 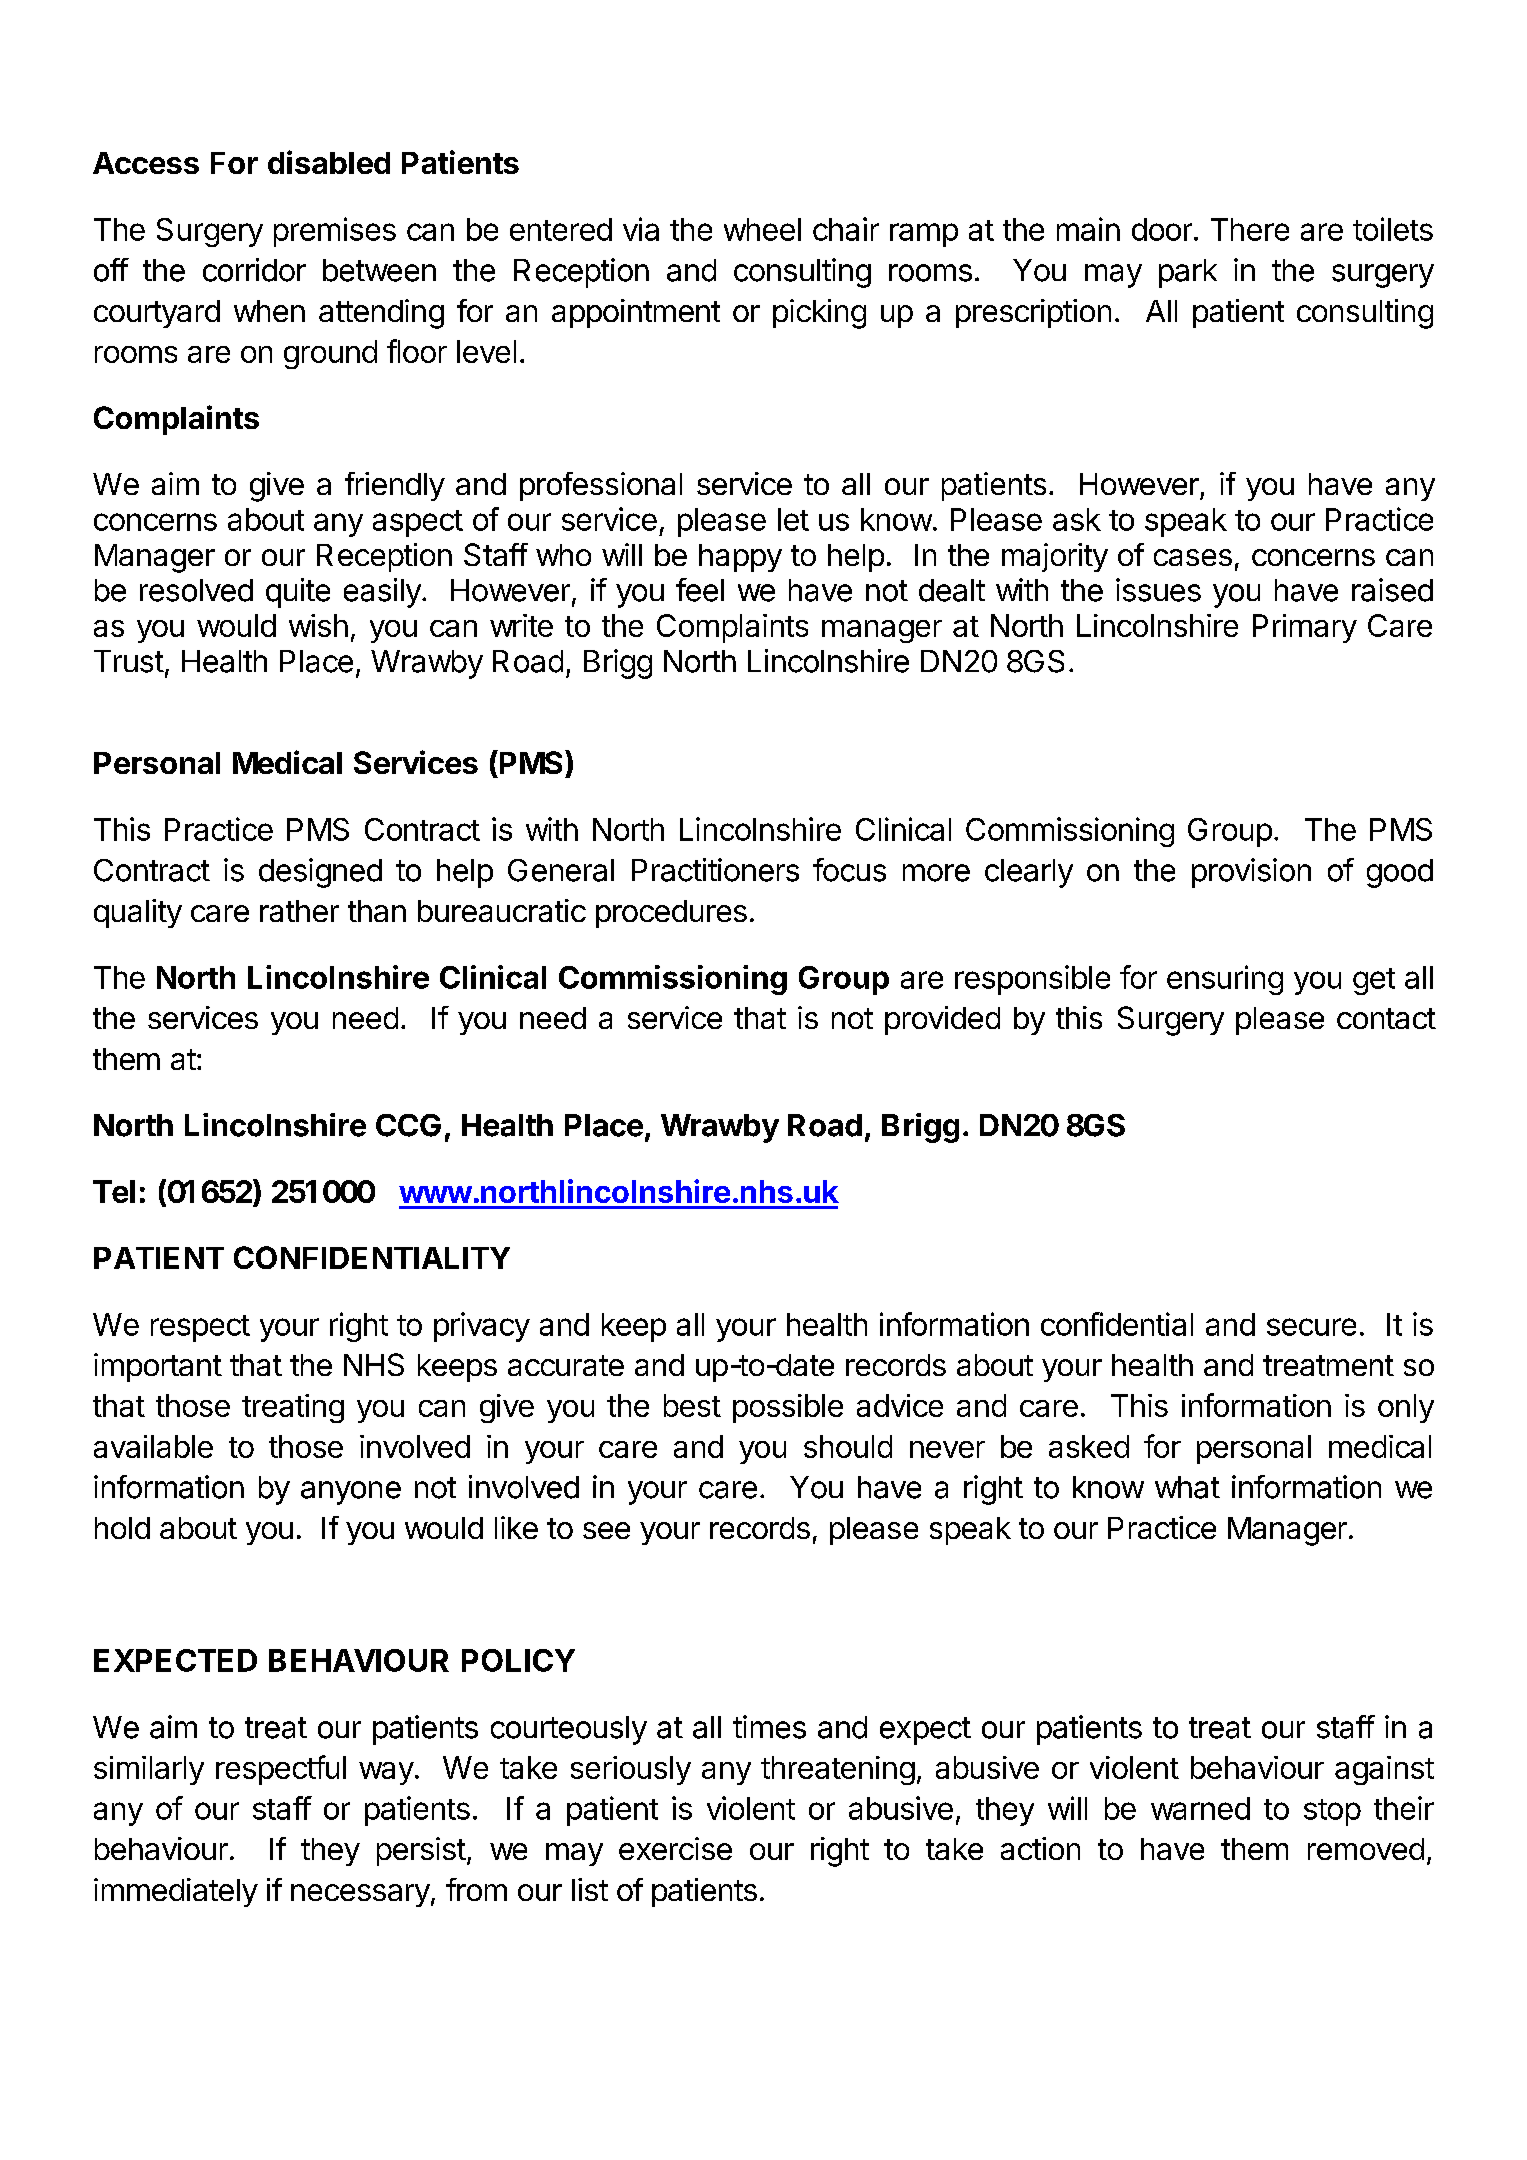 What do you see at coordinates (788, 1408) in the screenshot?
I see `possible` at bounding box center [788, 1408].
